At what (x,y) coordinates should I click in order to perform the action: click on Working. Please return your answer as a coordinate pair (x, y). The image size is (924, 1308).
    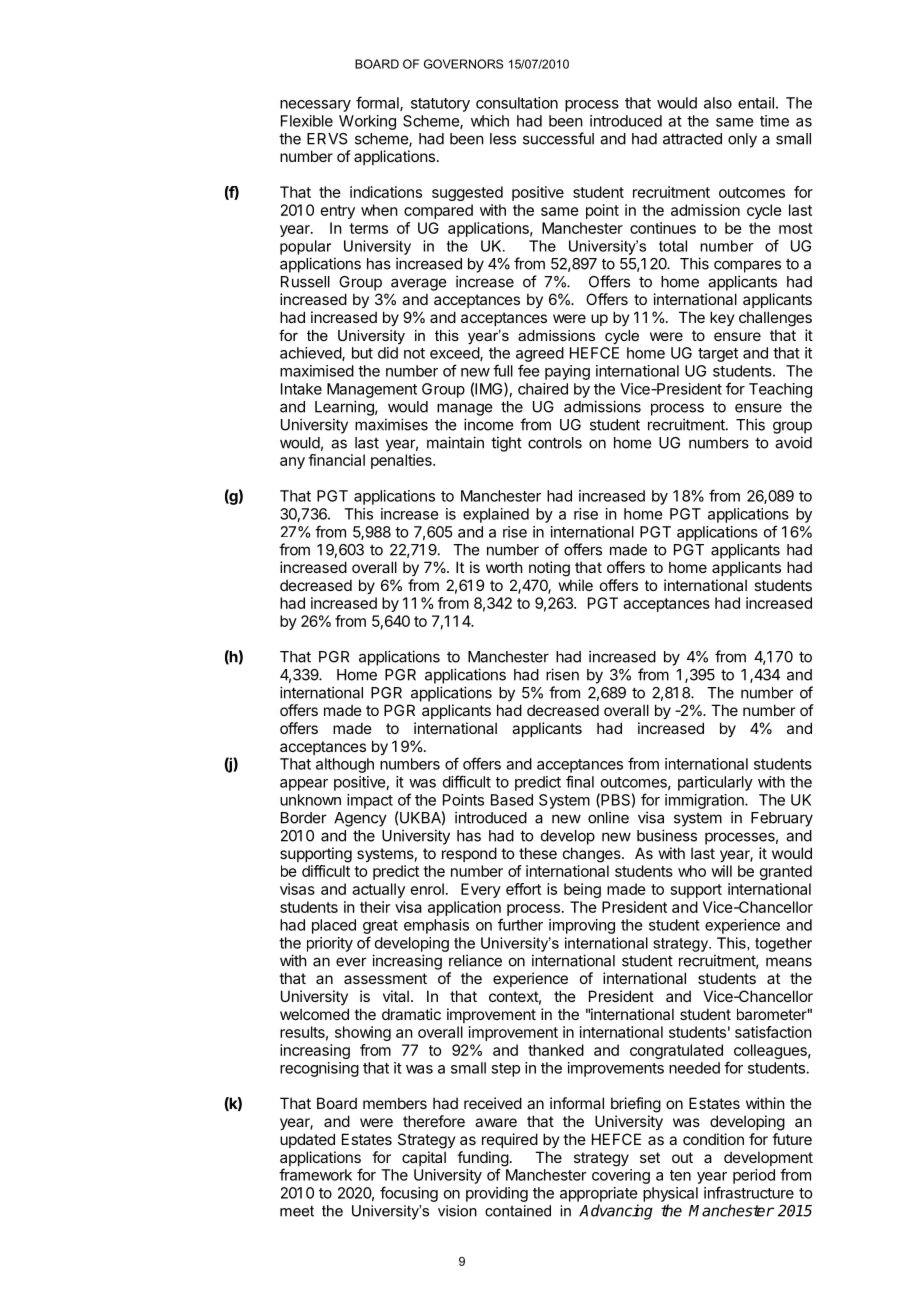
    Looking at the image, I should click on (367, 122).
